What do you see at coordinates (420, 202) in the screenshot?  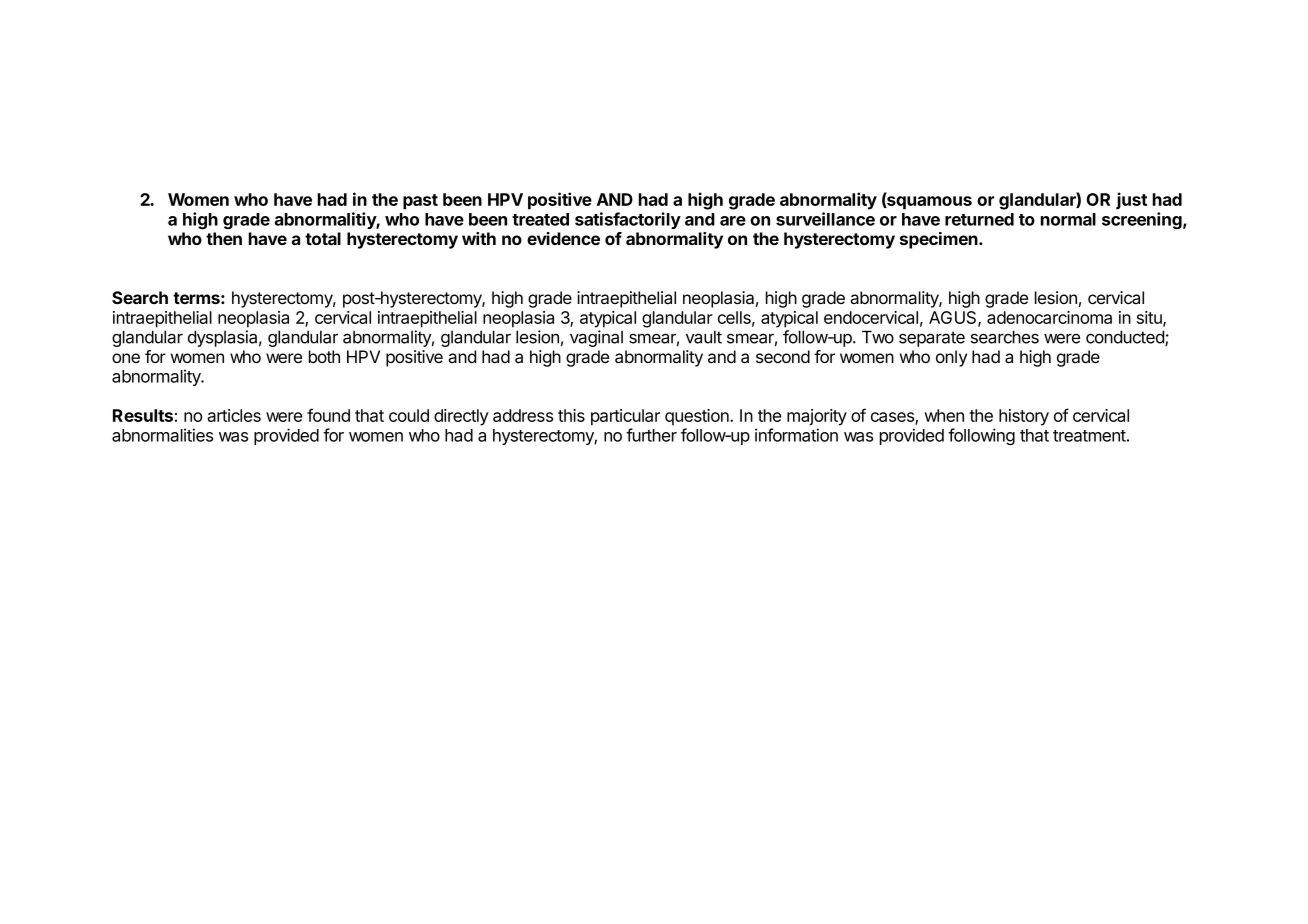 I see `past` at bounding box center [420, 202].
